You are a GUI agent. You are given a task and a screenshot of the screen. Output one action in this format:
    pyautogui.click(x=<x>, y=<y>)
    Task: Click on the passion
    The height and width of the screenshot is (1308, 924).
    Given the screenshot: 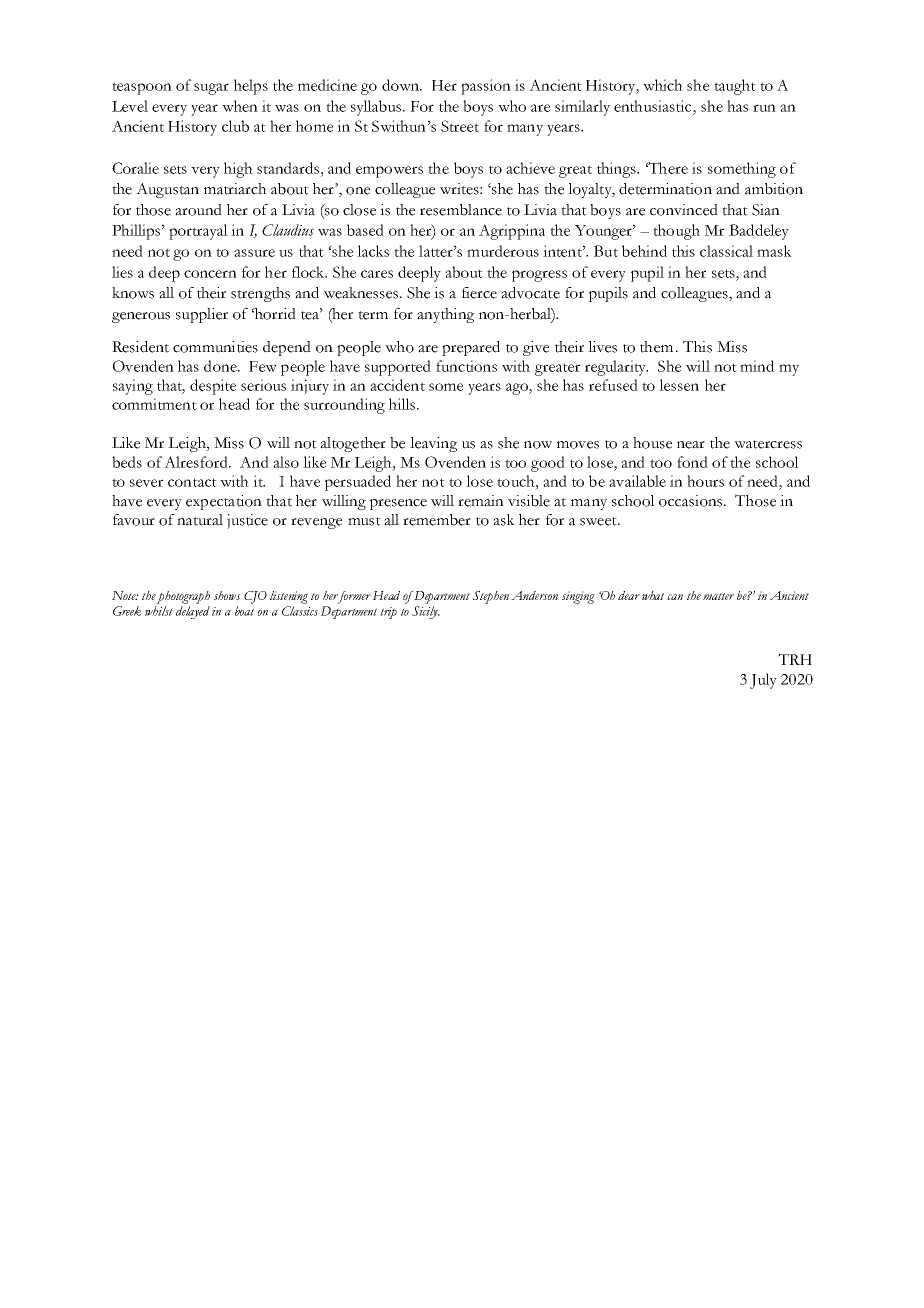 What is the action you would take?
    pyautogui.click(x=486, y=87)
